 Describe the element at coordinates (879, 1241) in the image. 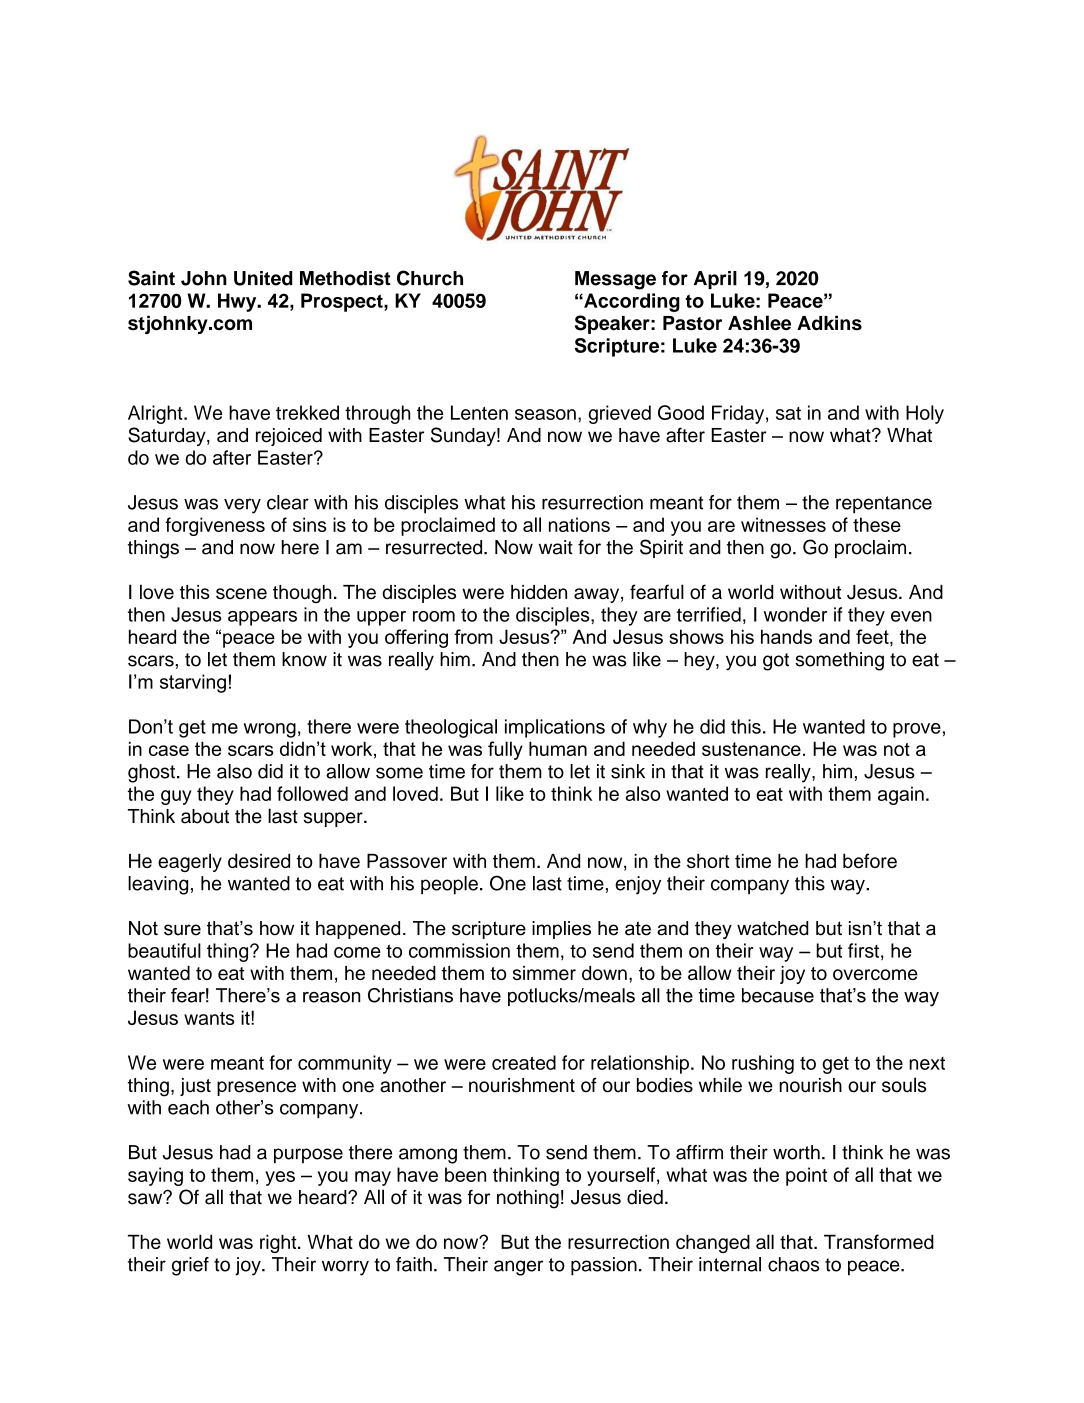

I see `Transformed` at that location.
